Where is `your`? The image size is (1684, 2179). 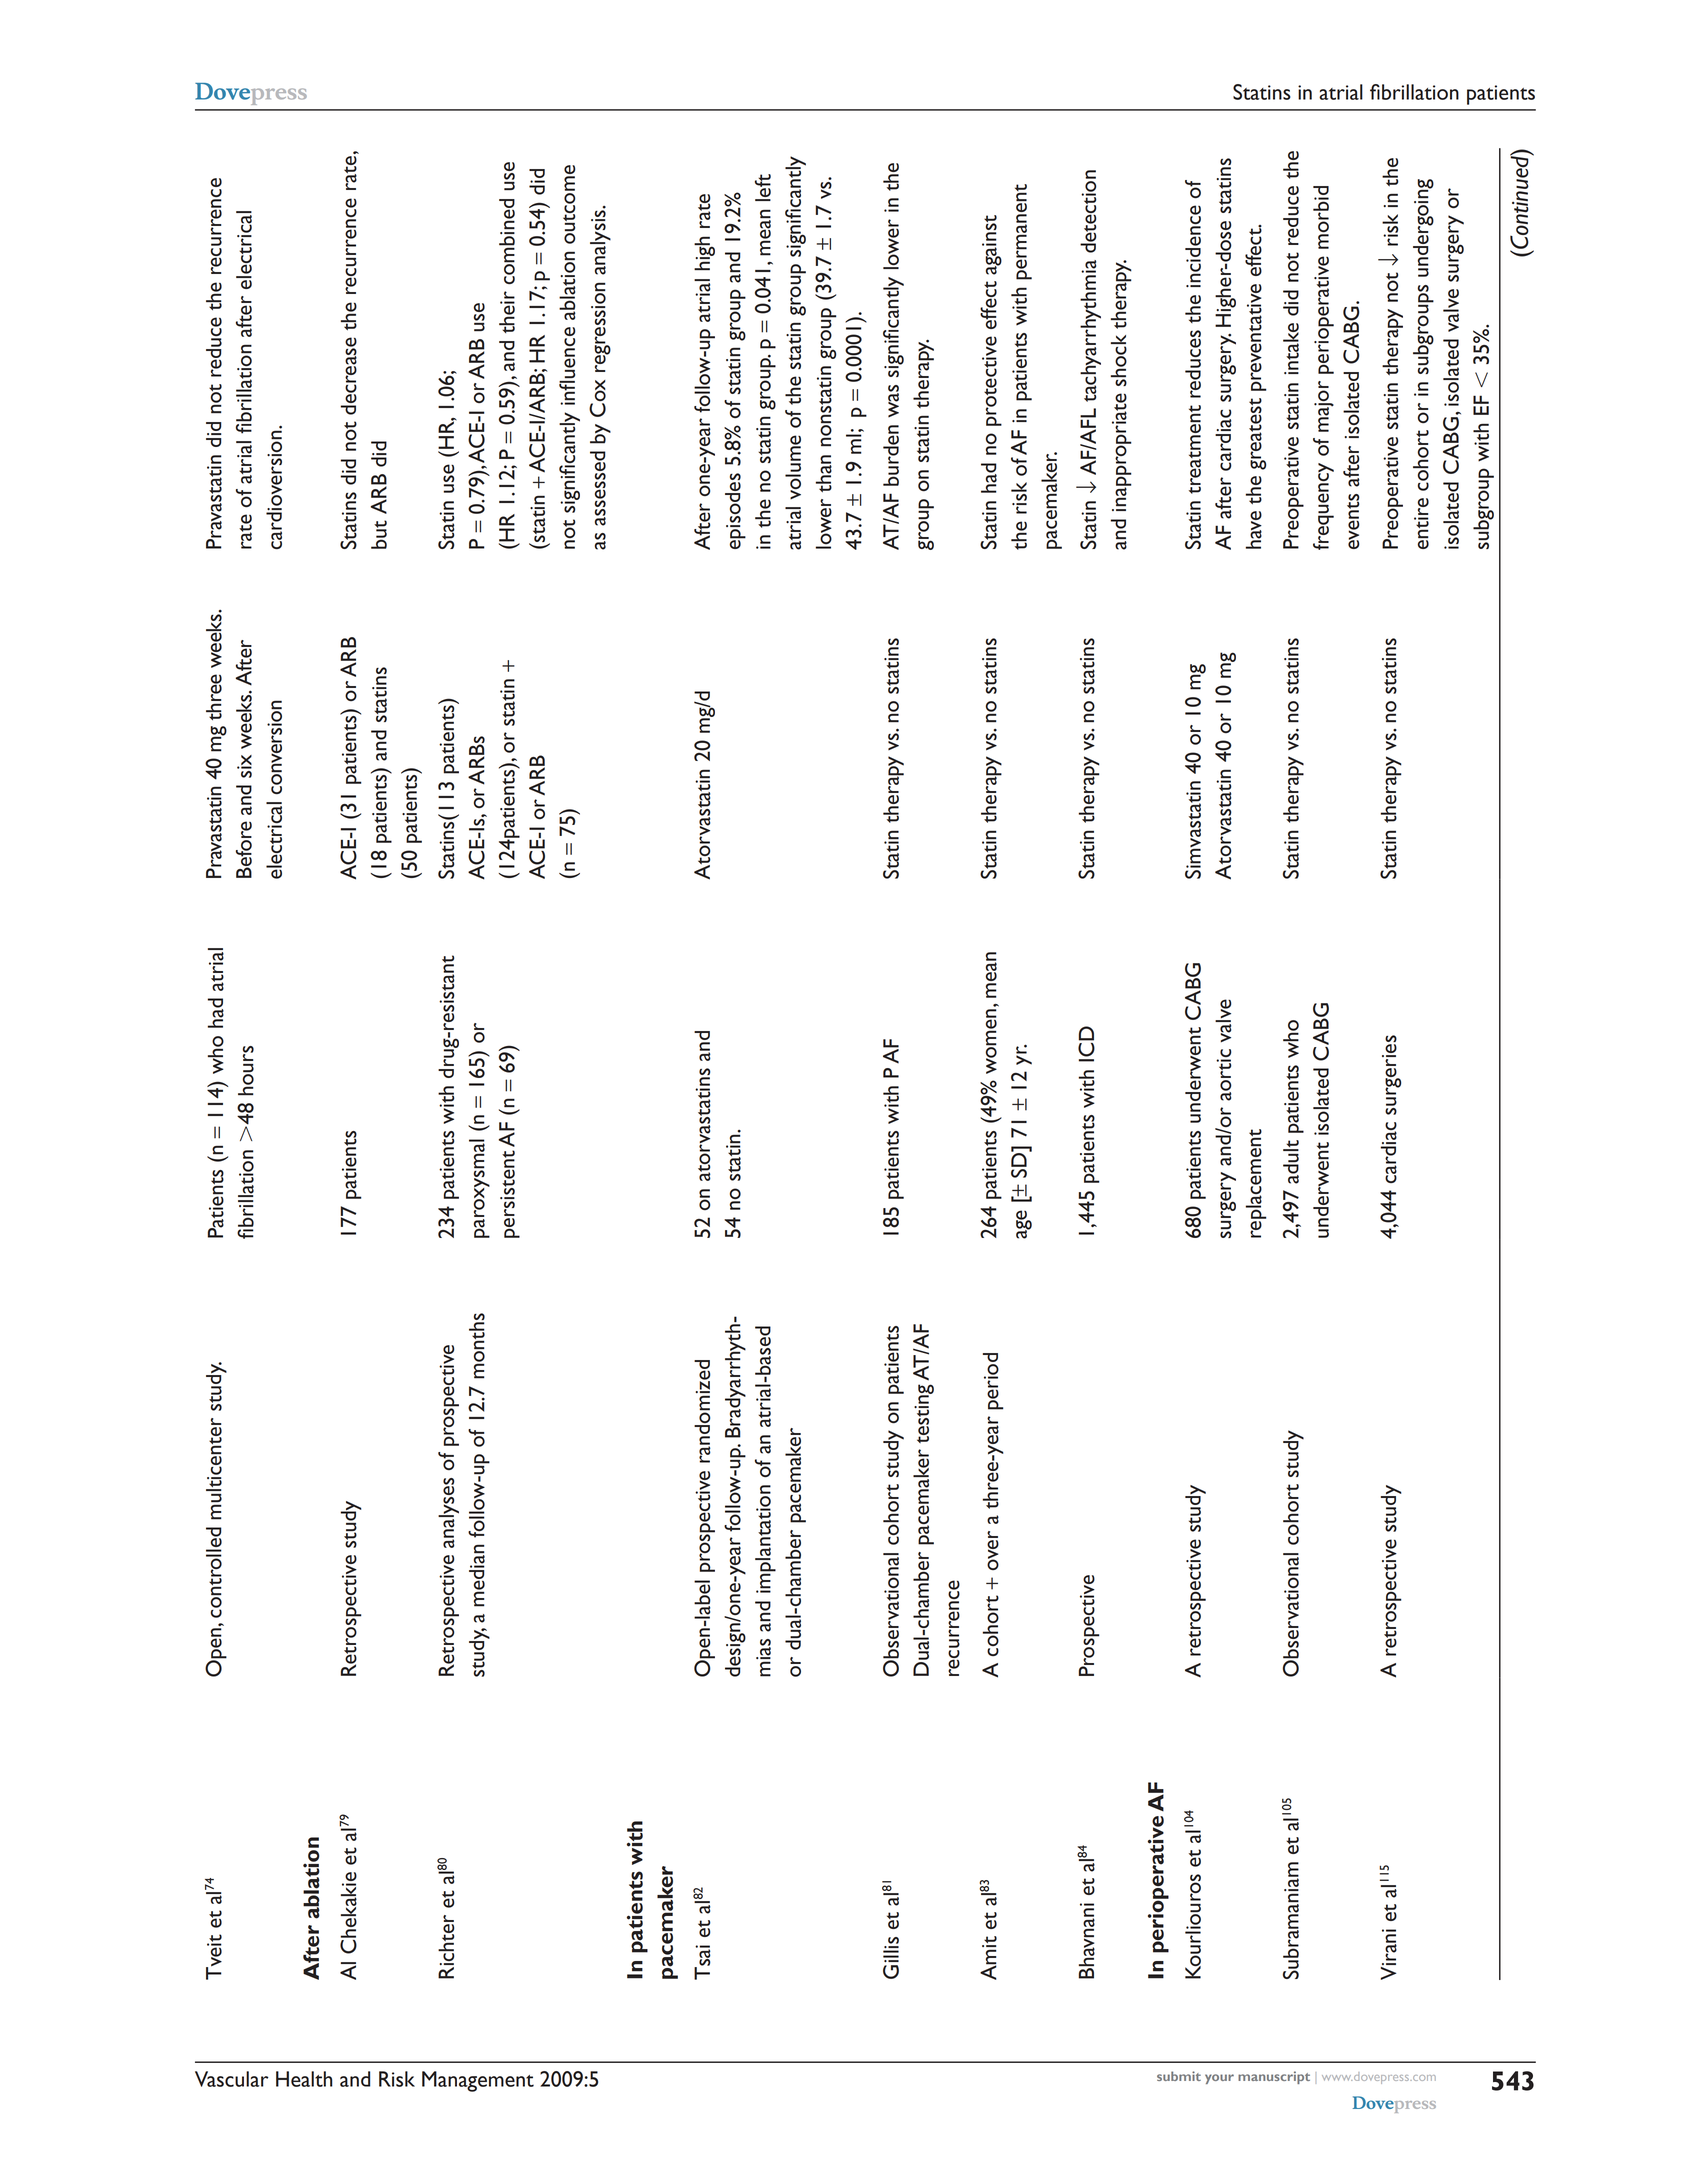 your is located at coordinates (1219, 2079).
